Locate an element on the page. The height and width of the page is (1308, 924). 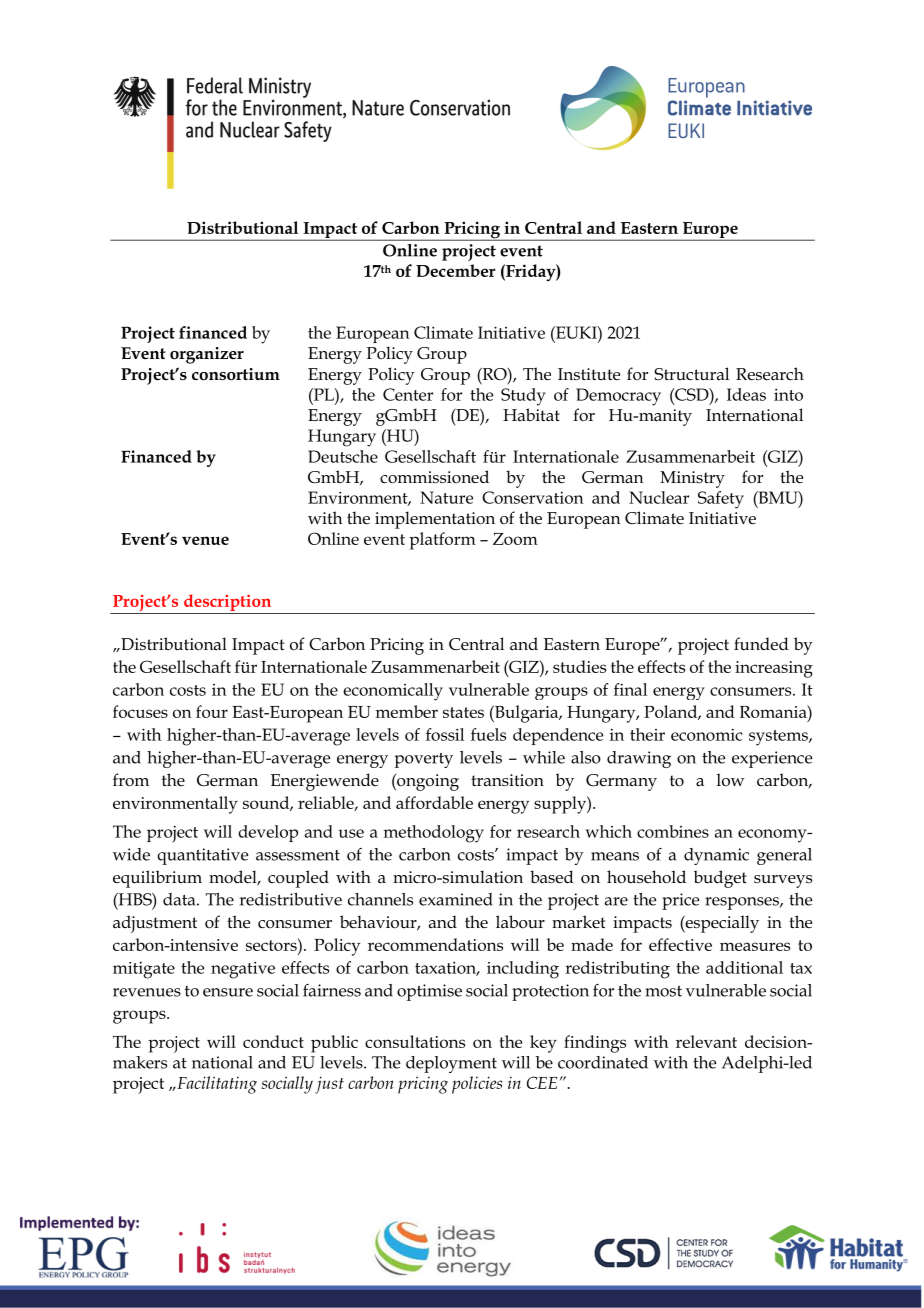
Structural is located at coordinates (691, 374).
